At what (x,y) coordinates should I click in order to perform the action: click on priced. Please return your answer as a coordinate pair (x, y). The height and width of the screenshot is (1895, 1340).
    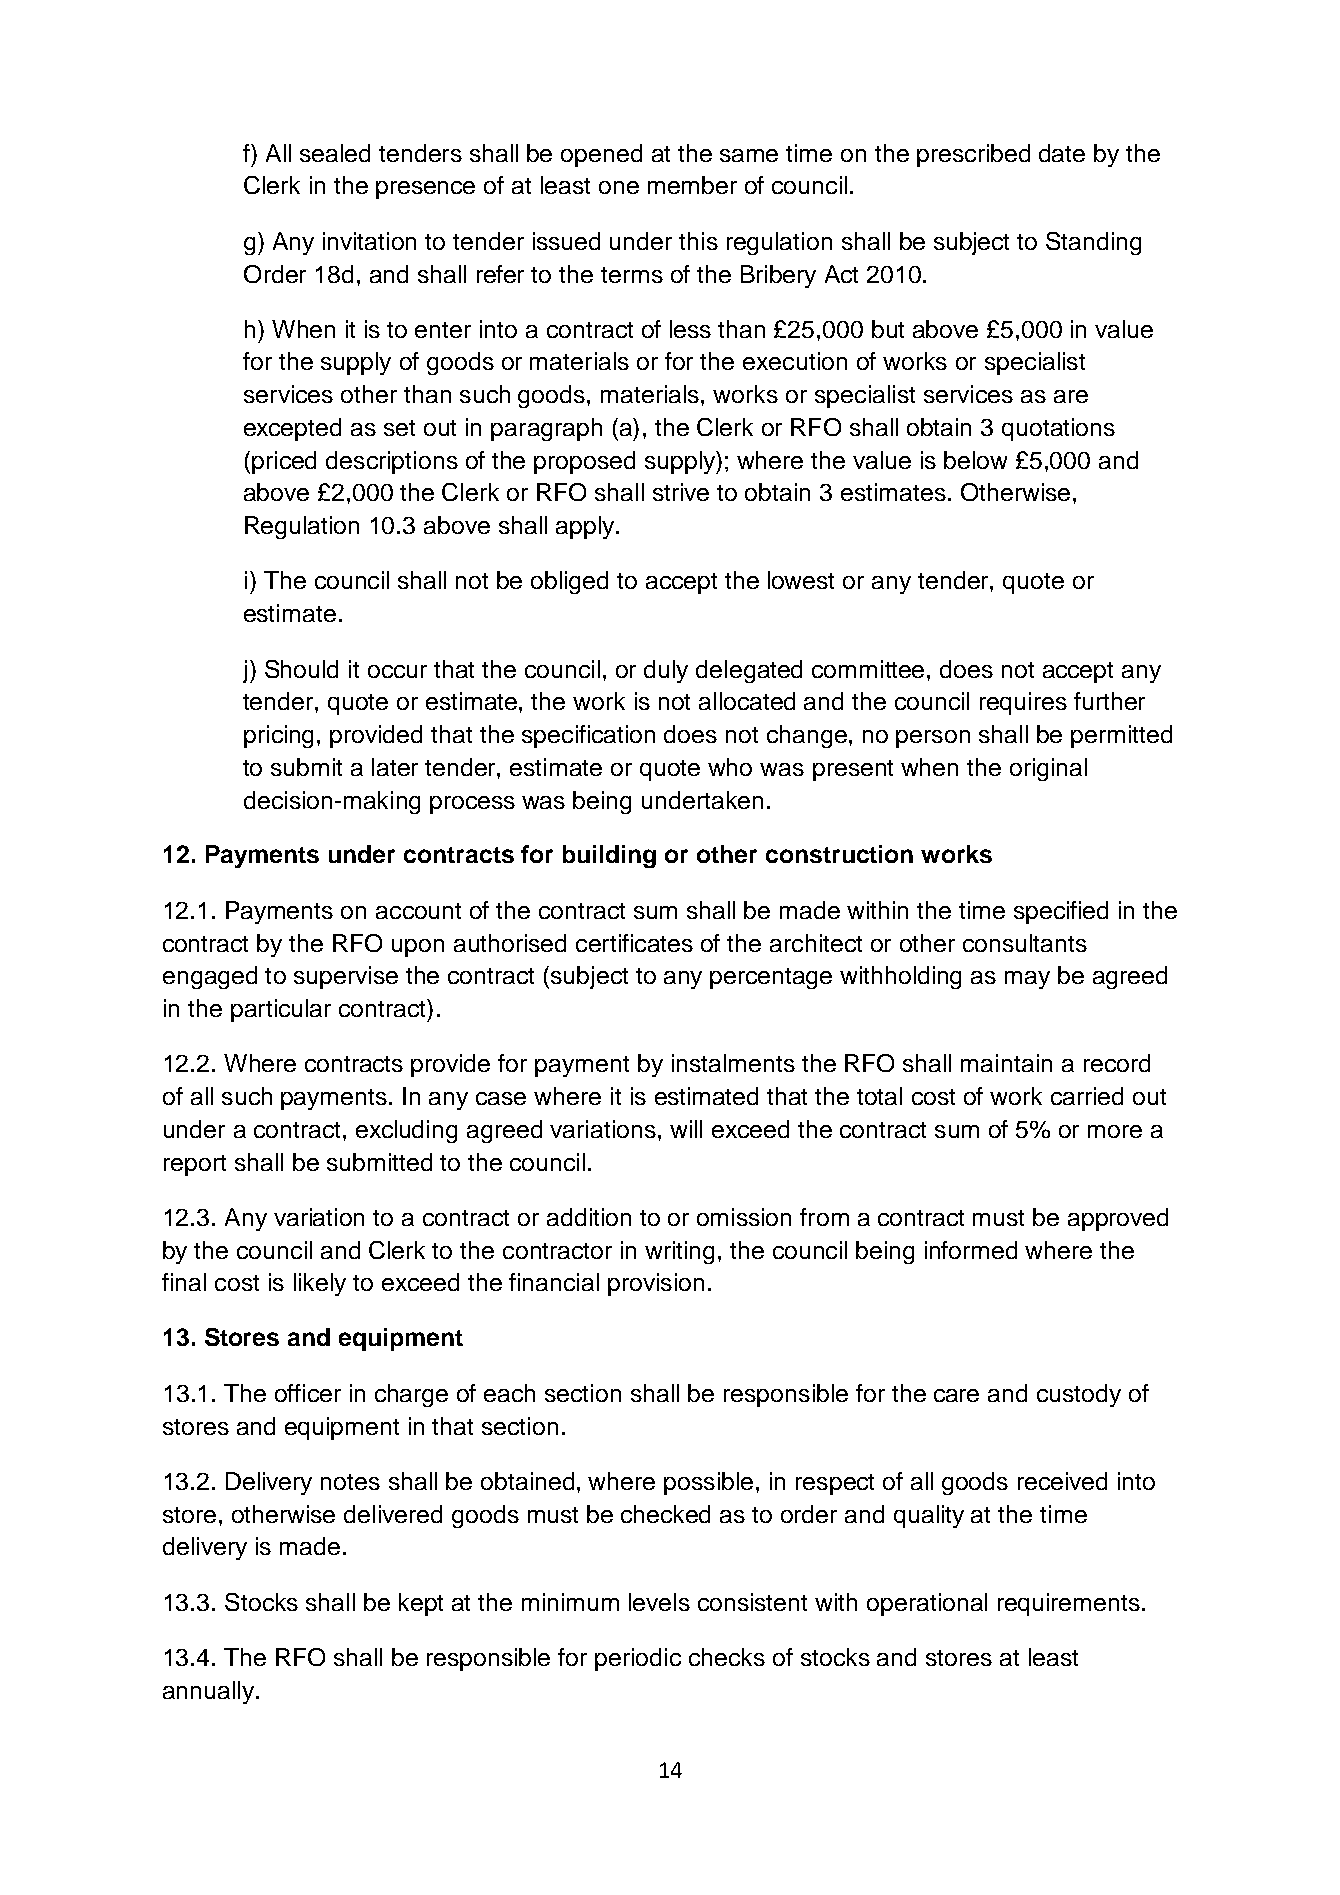
    Looking at the image, I should click on (284, 462).
